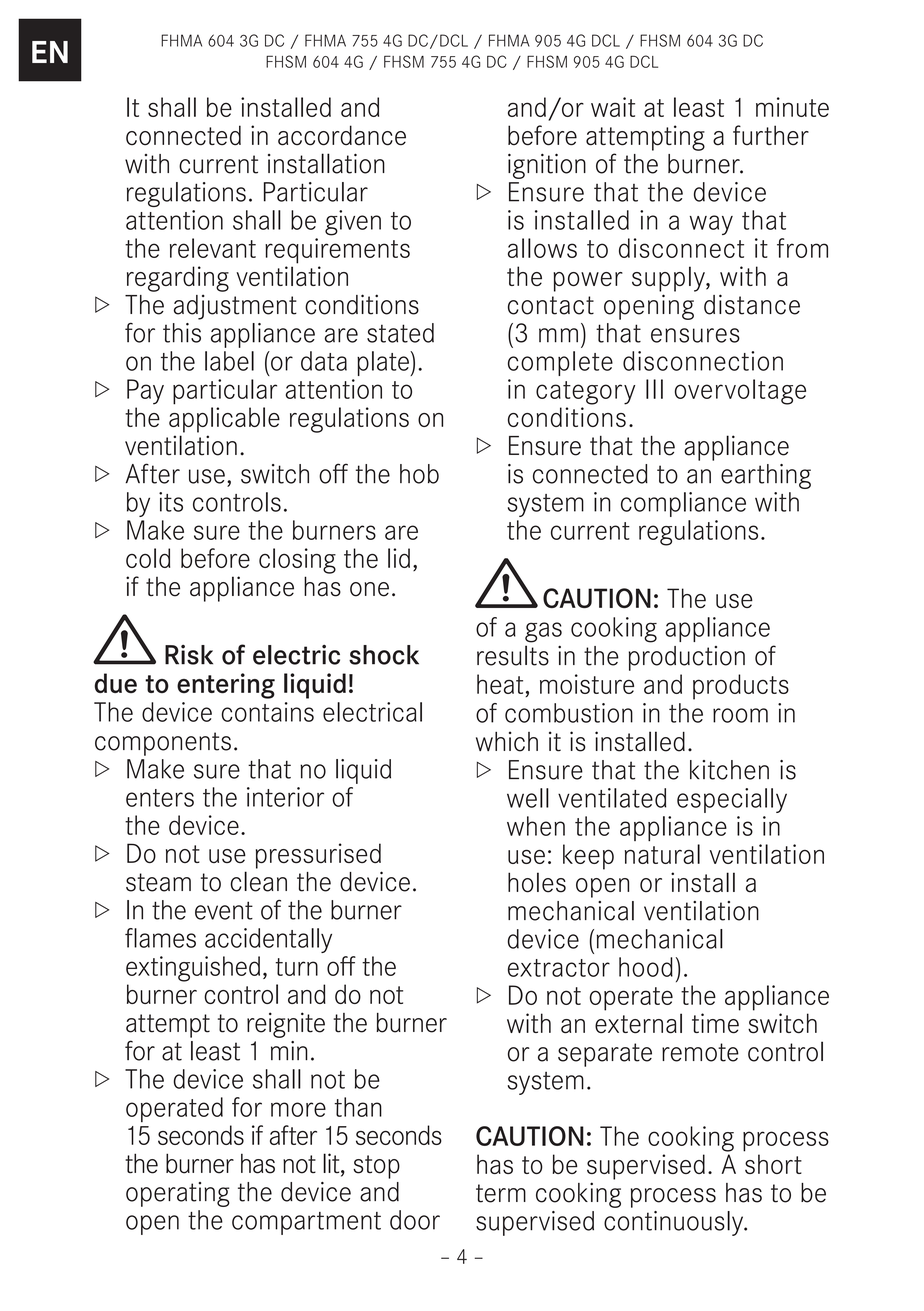 The width and height of the screenshot is (924, 1311). Describe the element at coordinates (500, 684) in the screenshot. I see `heat` at that location.
